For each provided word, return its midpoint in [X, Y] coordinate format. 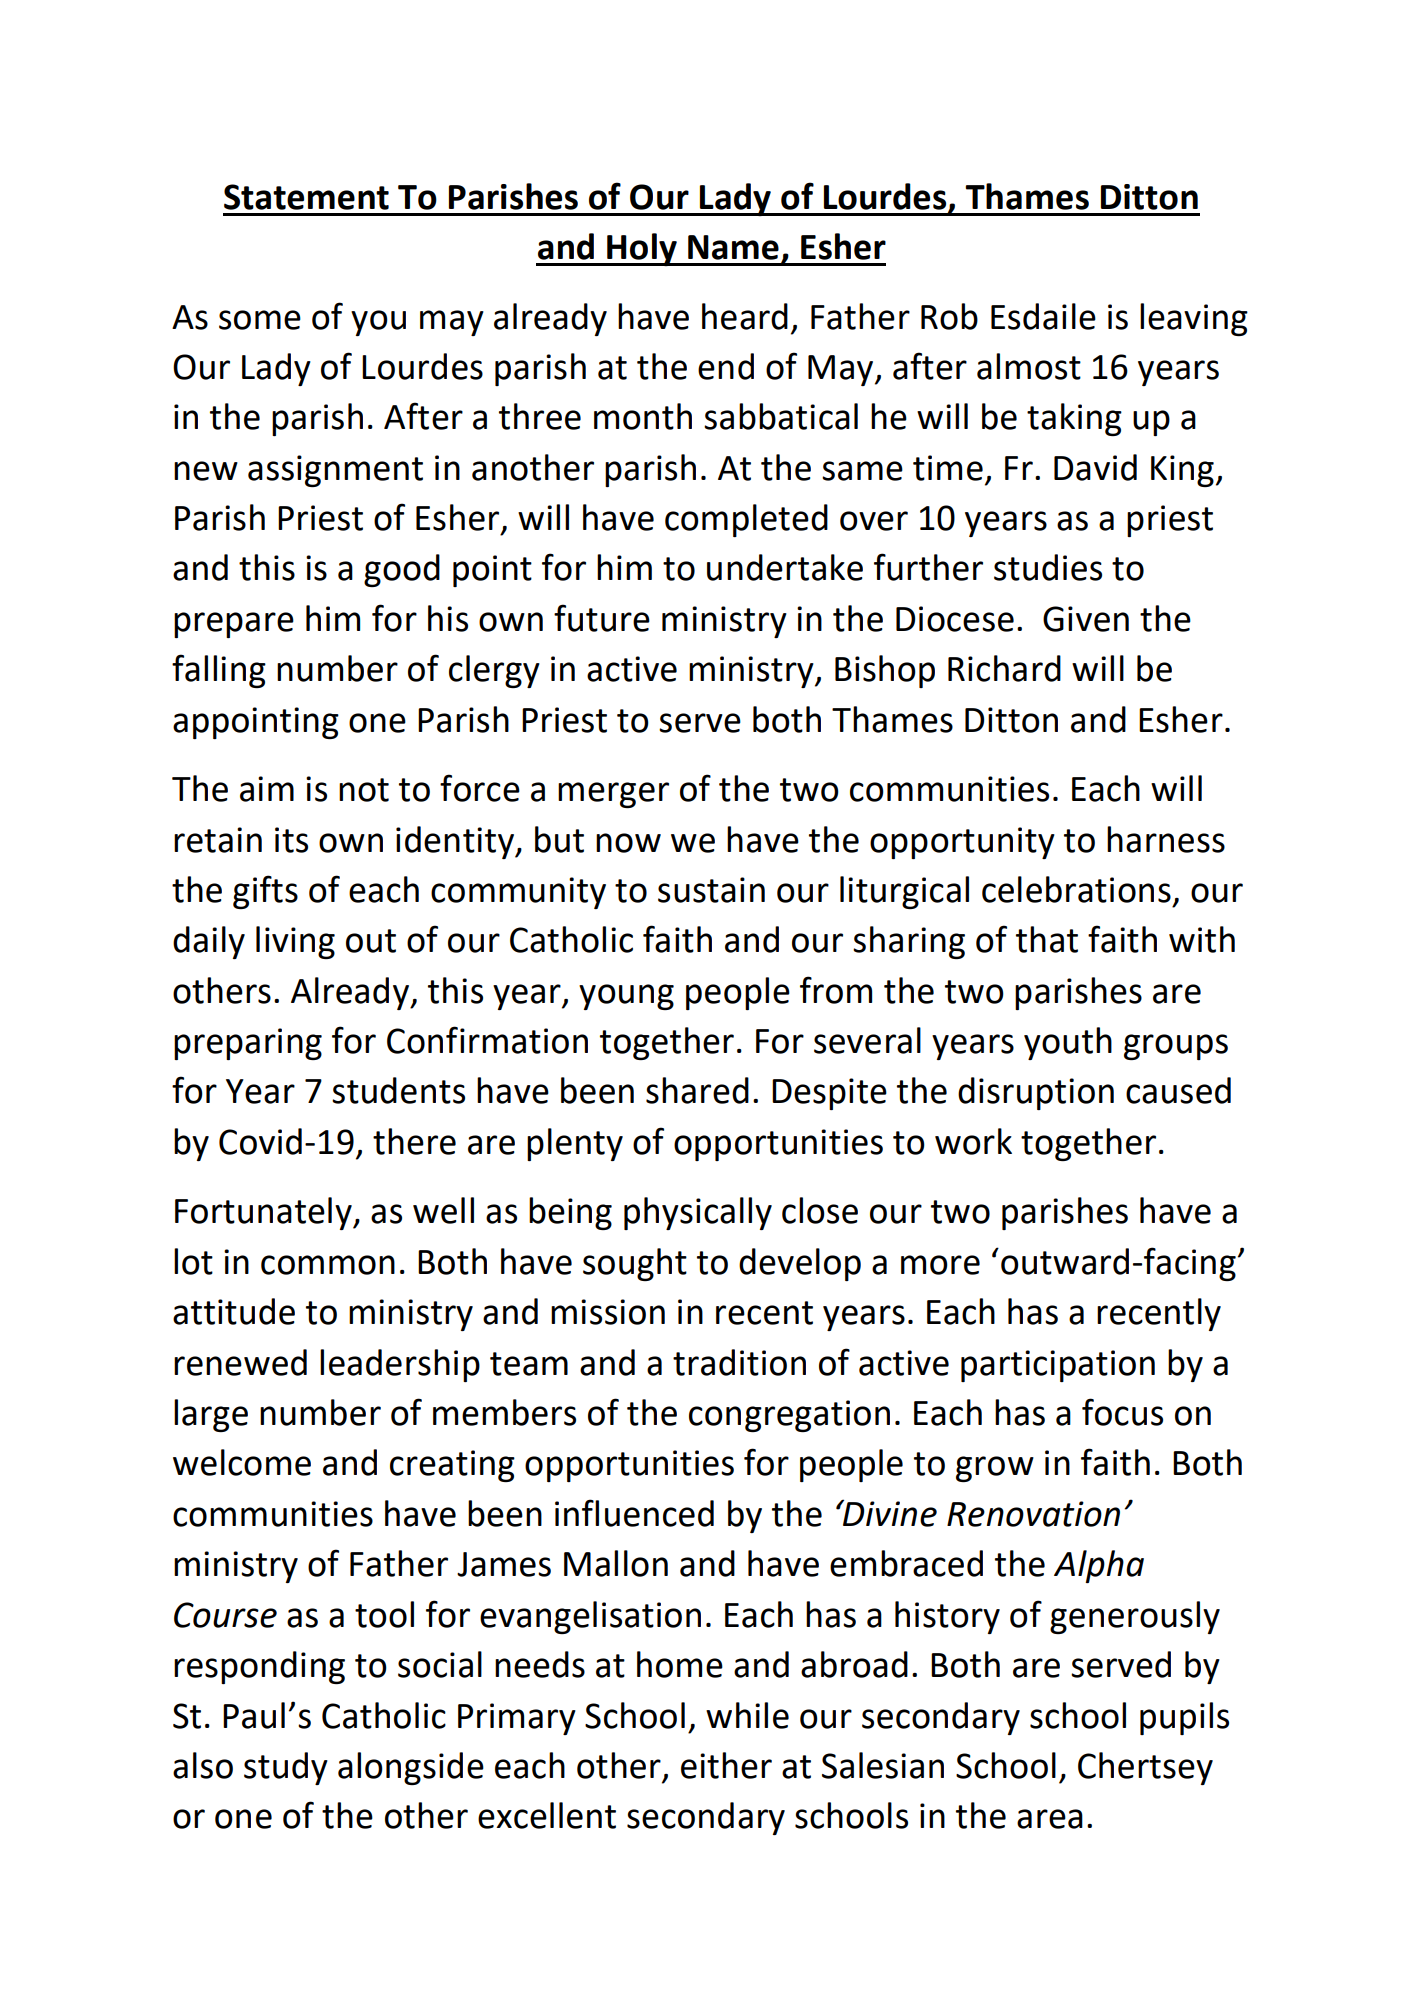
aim [267, 789]
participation [1058, 1366]
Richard [1004, 668]
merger [613, 795]
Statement [306, 197]
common [328, 1265]
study [286, 1768]
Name [733, 247]
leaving [1194, 319]
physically [698, 1213]
